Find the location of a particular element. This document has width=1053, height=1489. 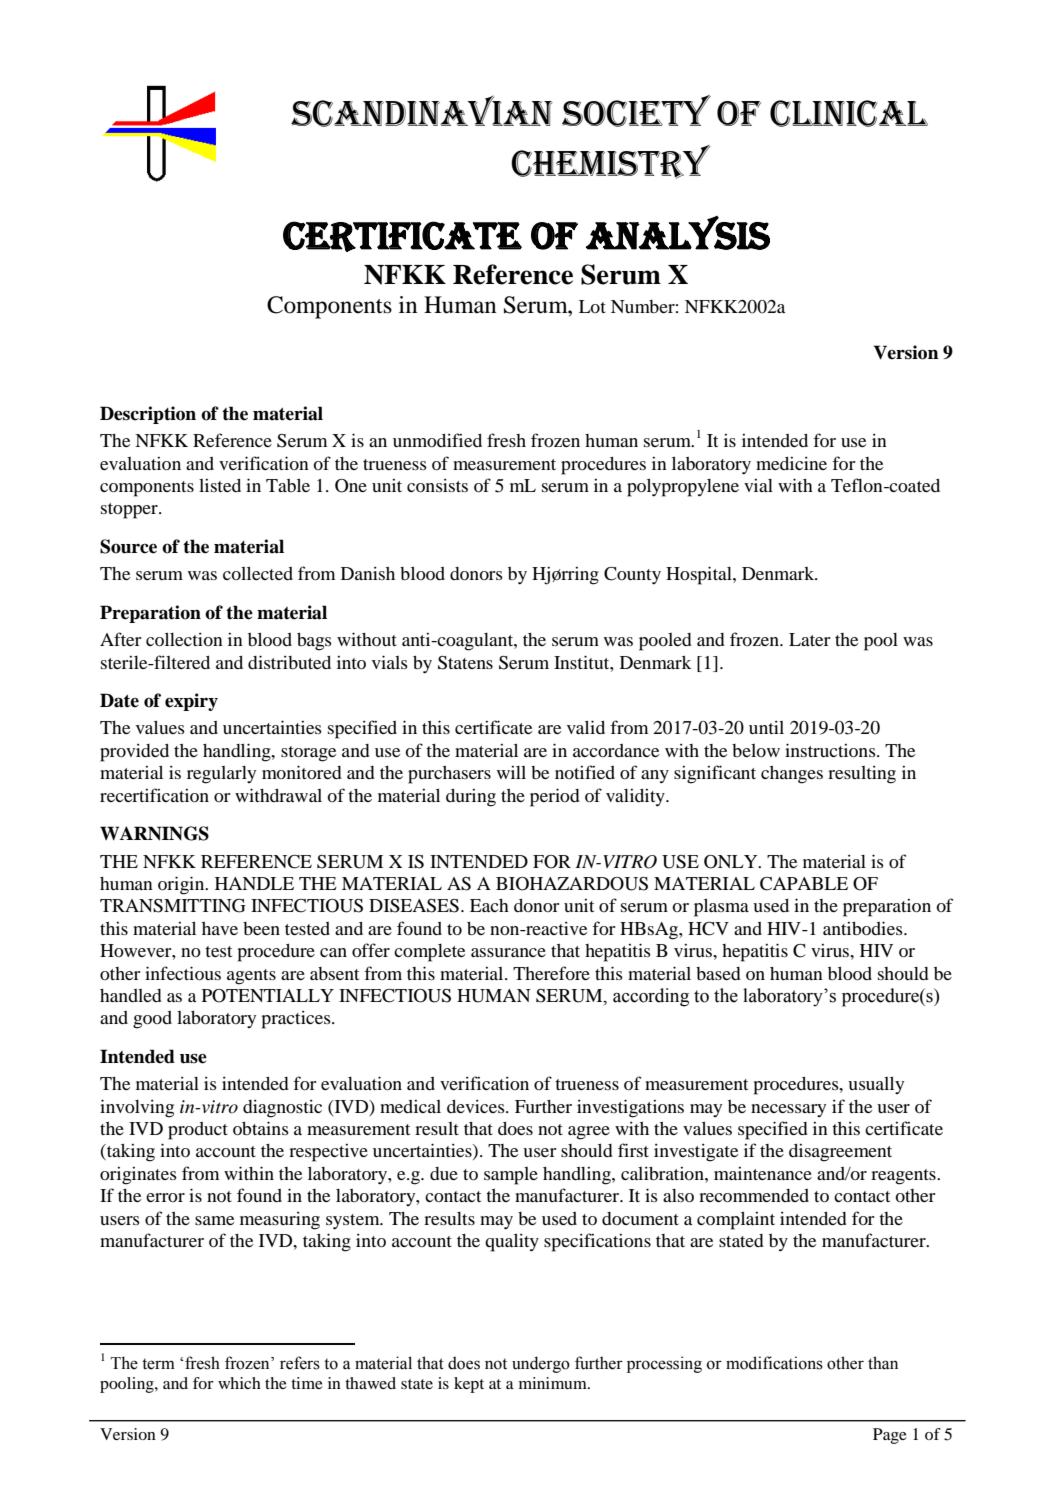

regularly is located at coordinates (221, 775).
